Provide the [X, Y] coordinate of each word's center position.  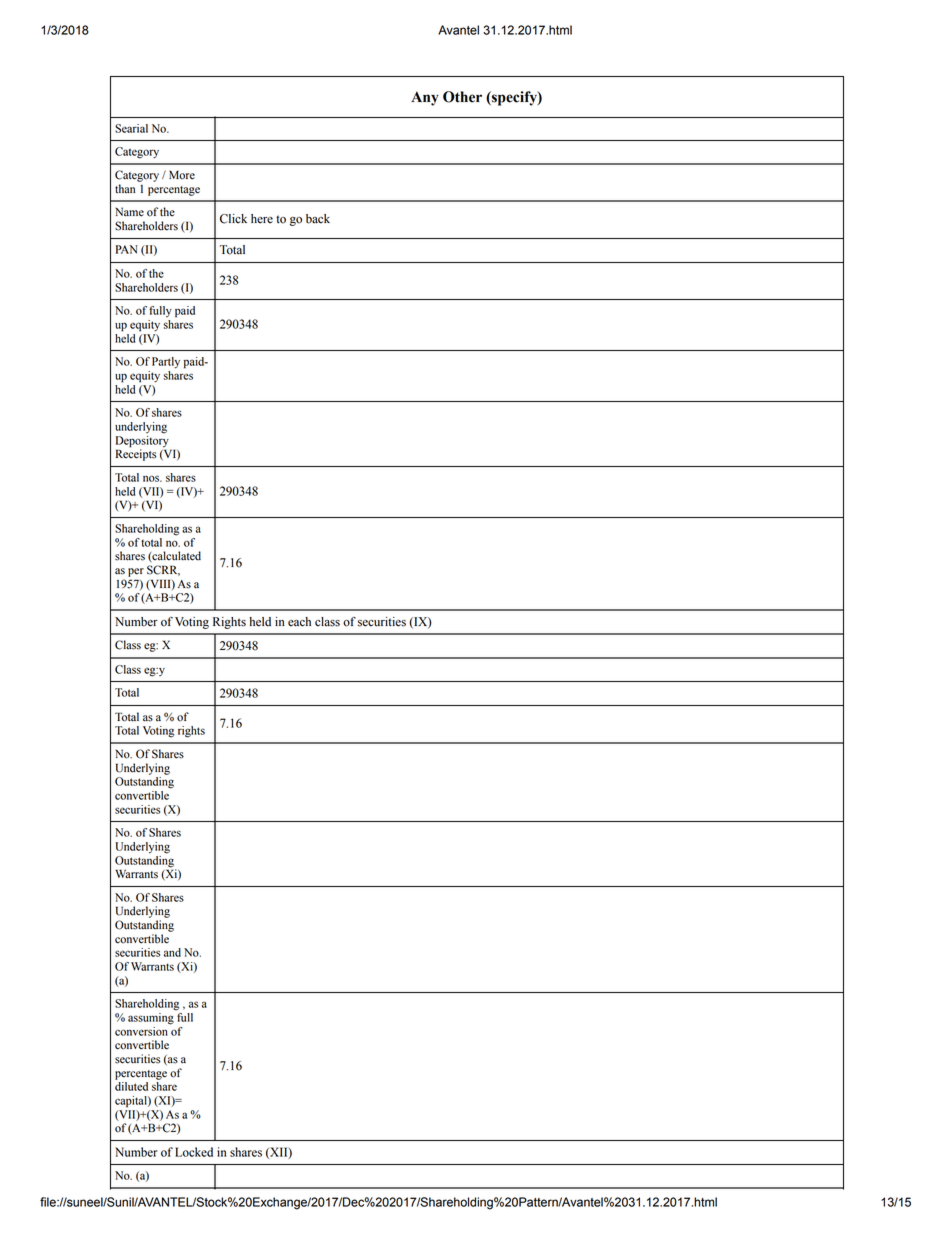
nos [152, 478]
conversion [141, 1031]
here [262, 219]
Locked [194, 1152]
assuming [151, 1019]
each [299, 622]
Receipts [136, 454]
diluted [131, 1086]
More [182, 175]
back [318, 219]
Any [425, 98]
